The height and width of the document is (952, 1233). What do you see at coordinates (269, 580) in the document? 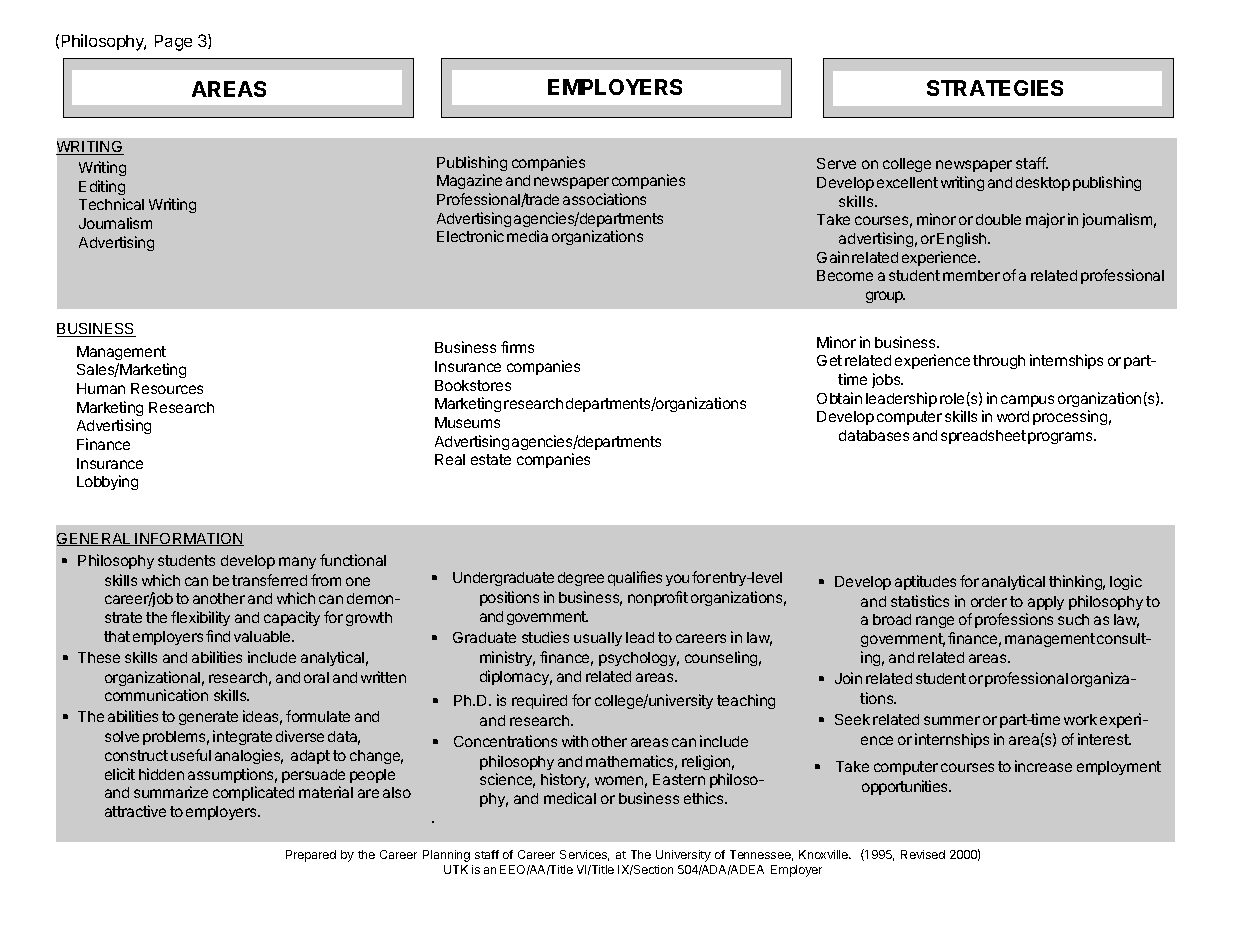
I see `transferred` at bounding box center [269, 580].
